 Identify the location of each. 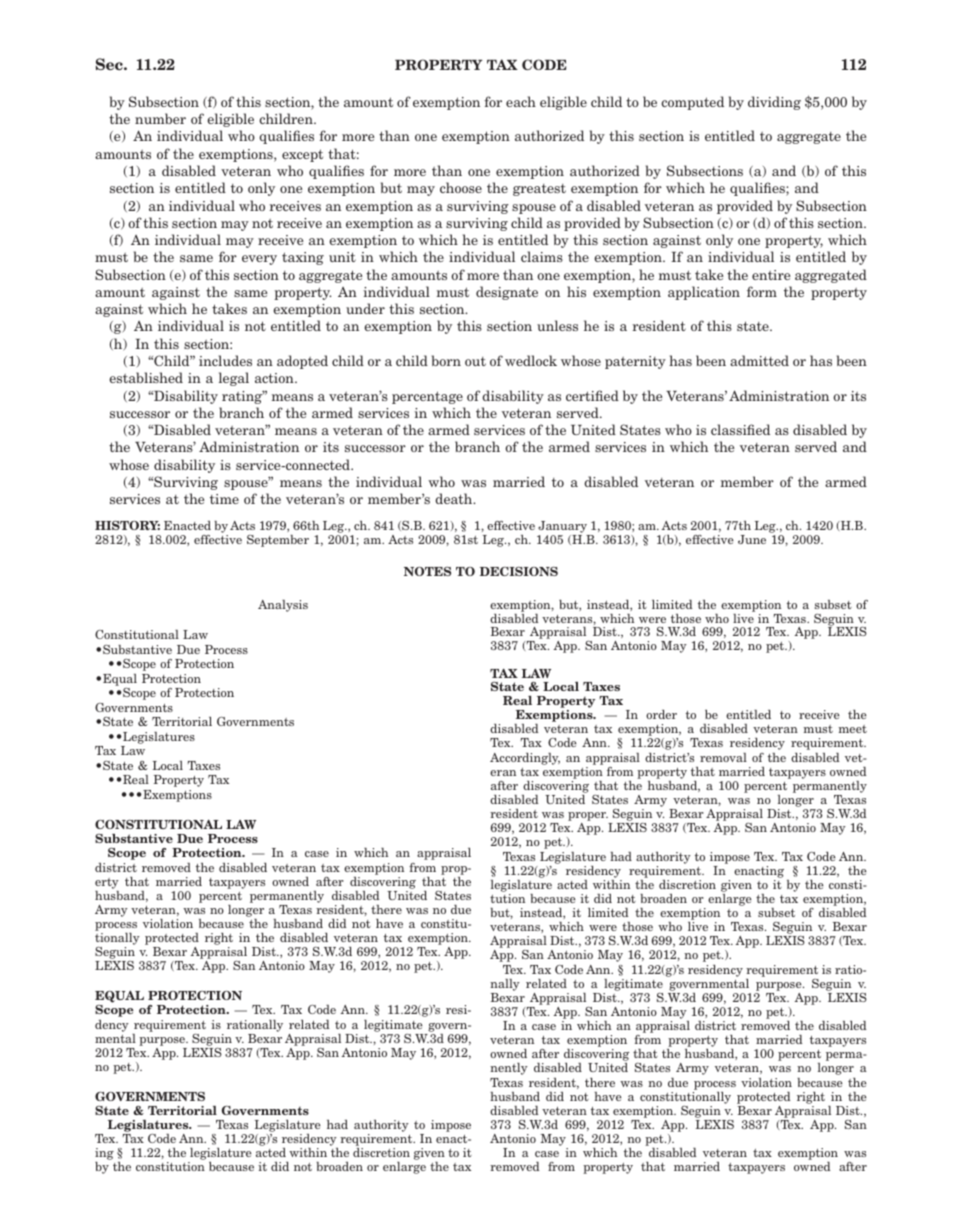
(521, 101).
